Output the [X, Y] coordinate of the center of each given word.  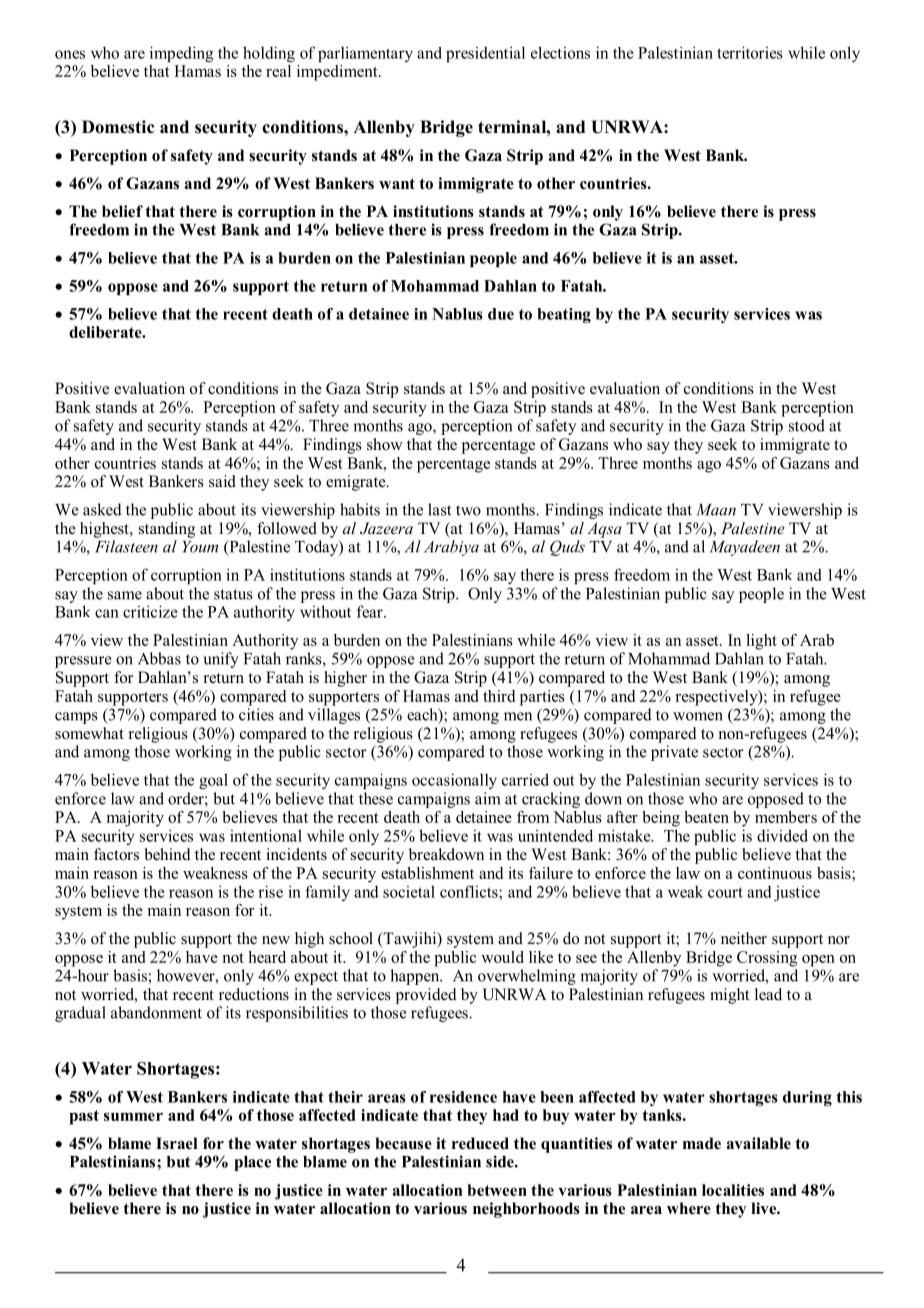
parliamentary [365, 54]
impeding [181, 54]
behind [168, 854]
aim [487, 798]
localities [733, 1190]
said [222, 481]
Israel [177, 1143]
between [497, 1190]
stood [807, 425]
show [385, 444]
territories [750, 52]
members [786, 817]
